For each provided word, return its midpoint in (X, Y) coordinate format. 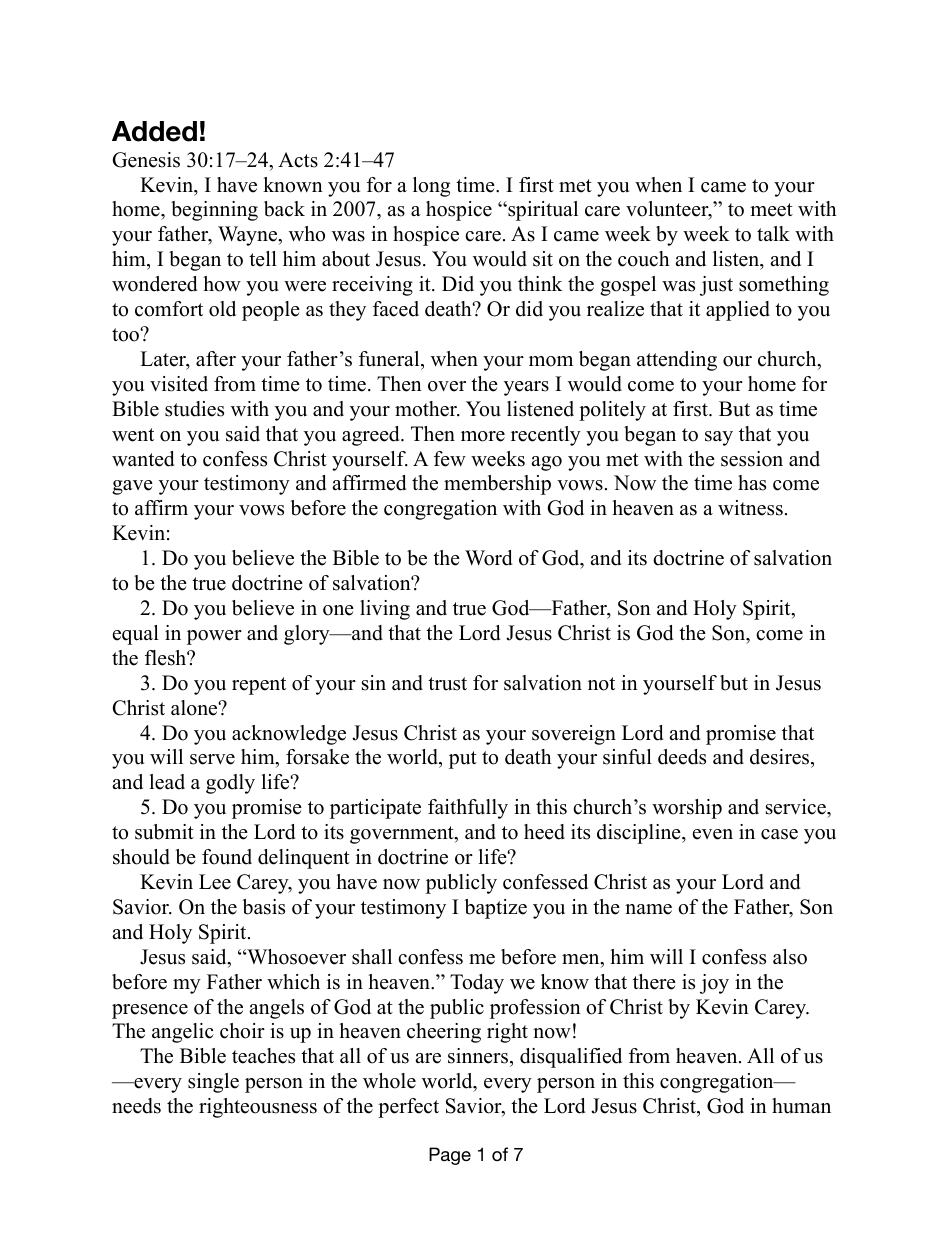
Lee (215, 882)
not (601, 684)
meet (771, 210)
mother (427, 409)
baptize (496, 909)
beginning (214, 211)
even (713, 834)
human (801, 1106)
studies (194, 409)
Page (450, 1156)
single (213, 1083)
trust (447, 684)
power (214, 637)
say (719, 438)
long (431, 187)
